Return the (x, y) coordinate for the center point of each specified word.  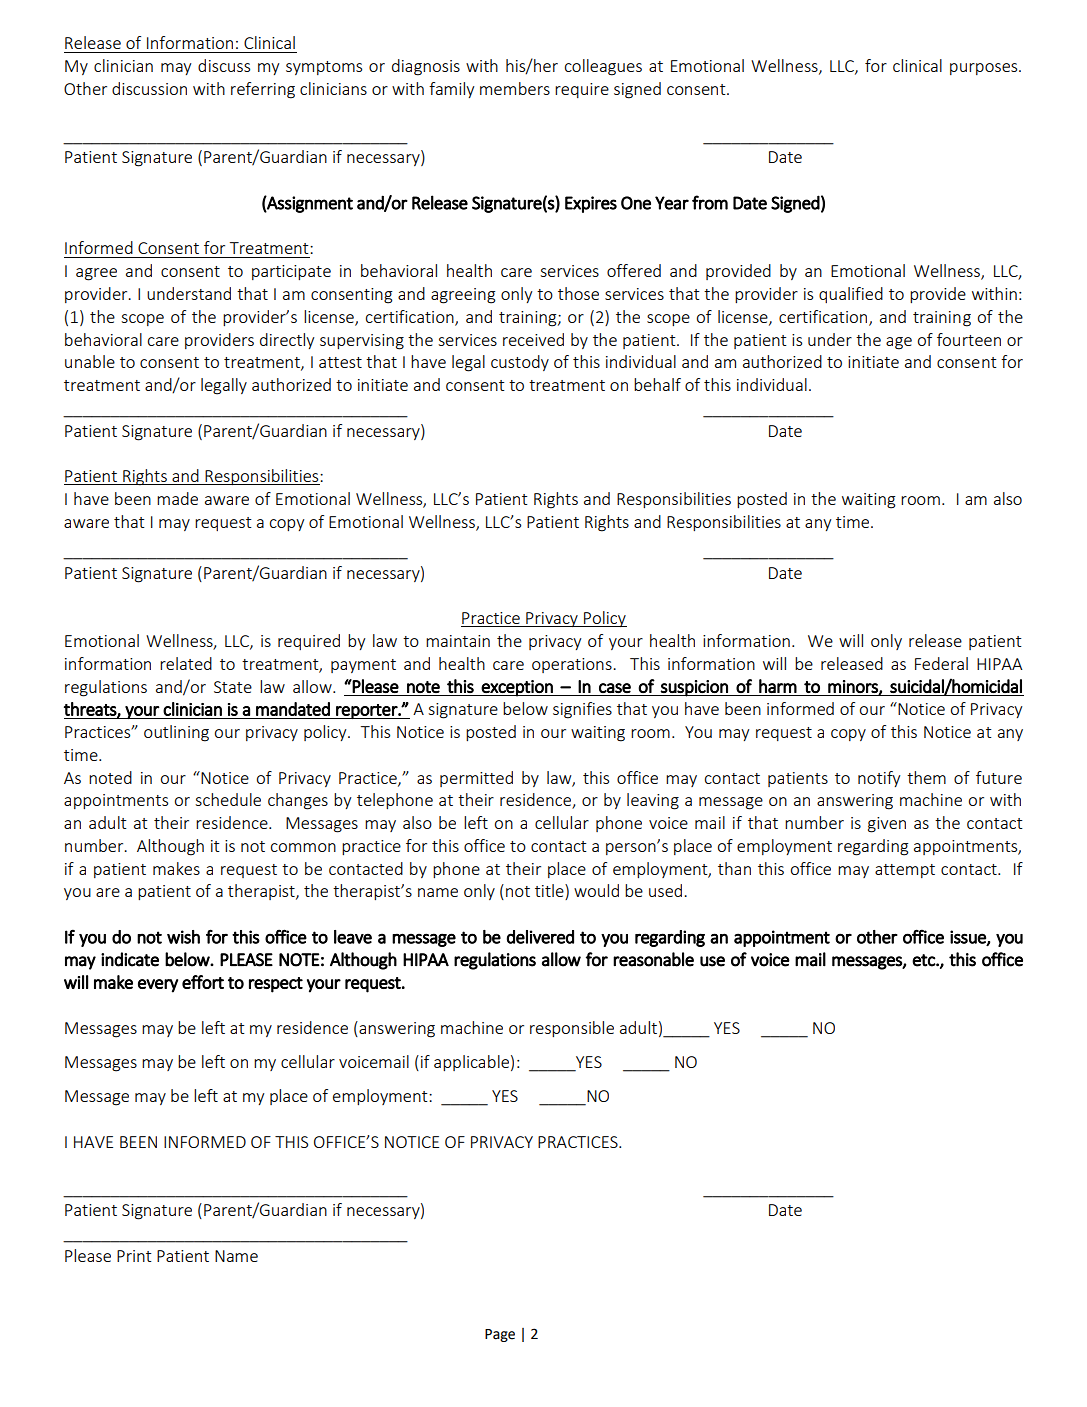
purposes (985, 69)
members (515, 88)
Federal (941, 663)
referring (263, 90)
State (233, 687)
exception (517, 688)
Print (134, 1256)
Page (500, 1335)
